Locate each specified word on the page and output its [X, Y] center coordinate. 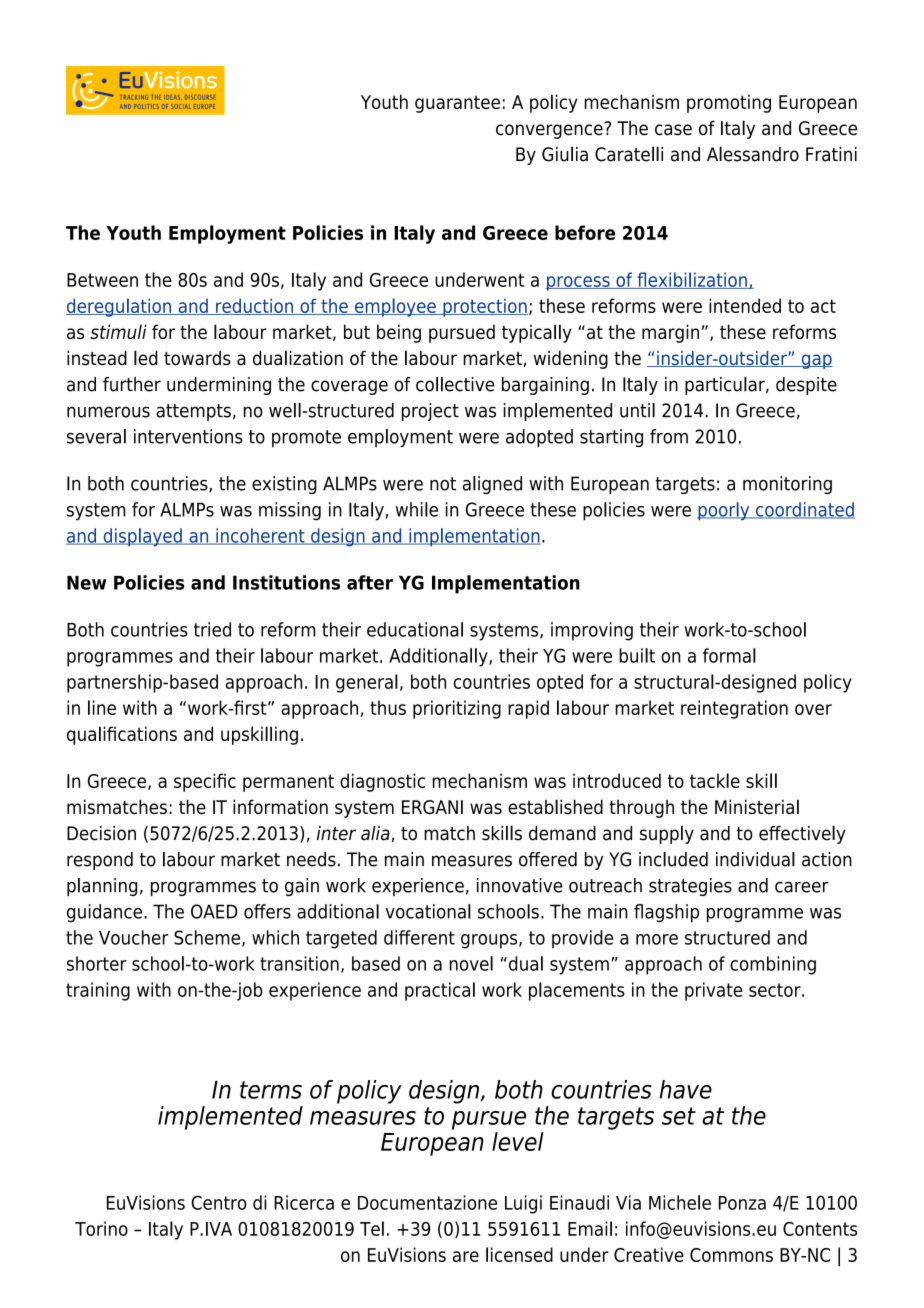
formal [729, 655]
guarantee [457, 104]
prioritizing [457, 709]
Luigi [523, 1204]
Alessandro [753, 154]
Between [102, 280]
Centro [219, 1202]
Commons [731, 1255]
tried [212, 629]
